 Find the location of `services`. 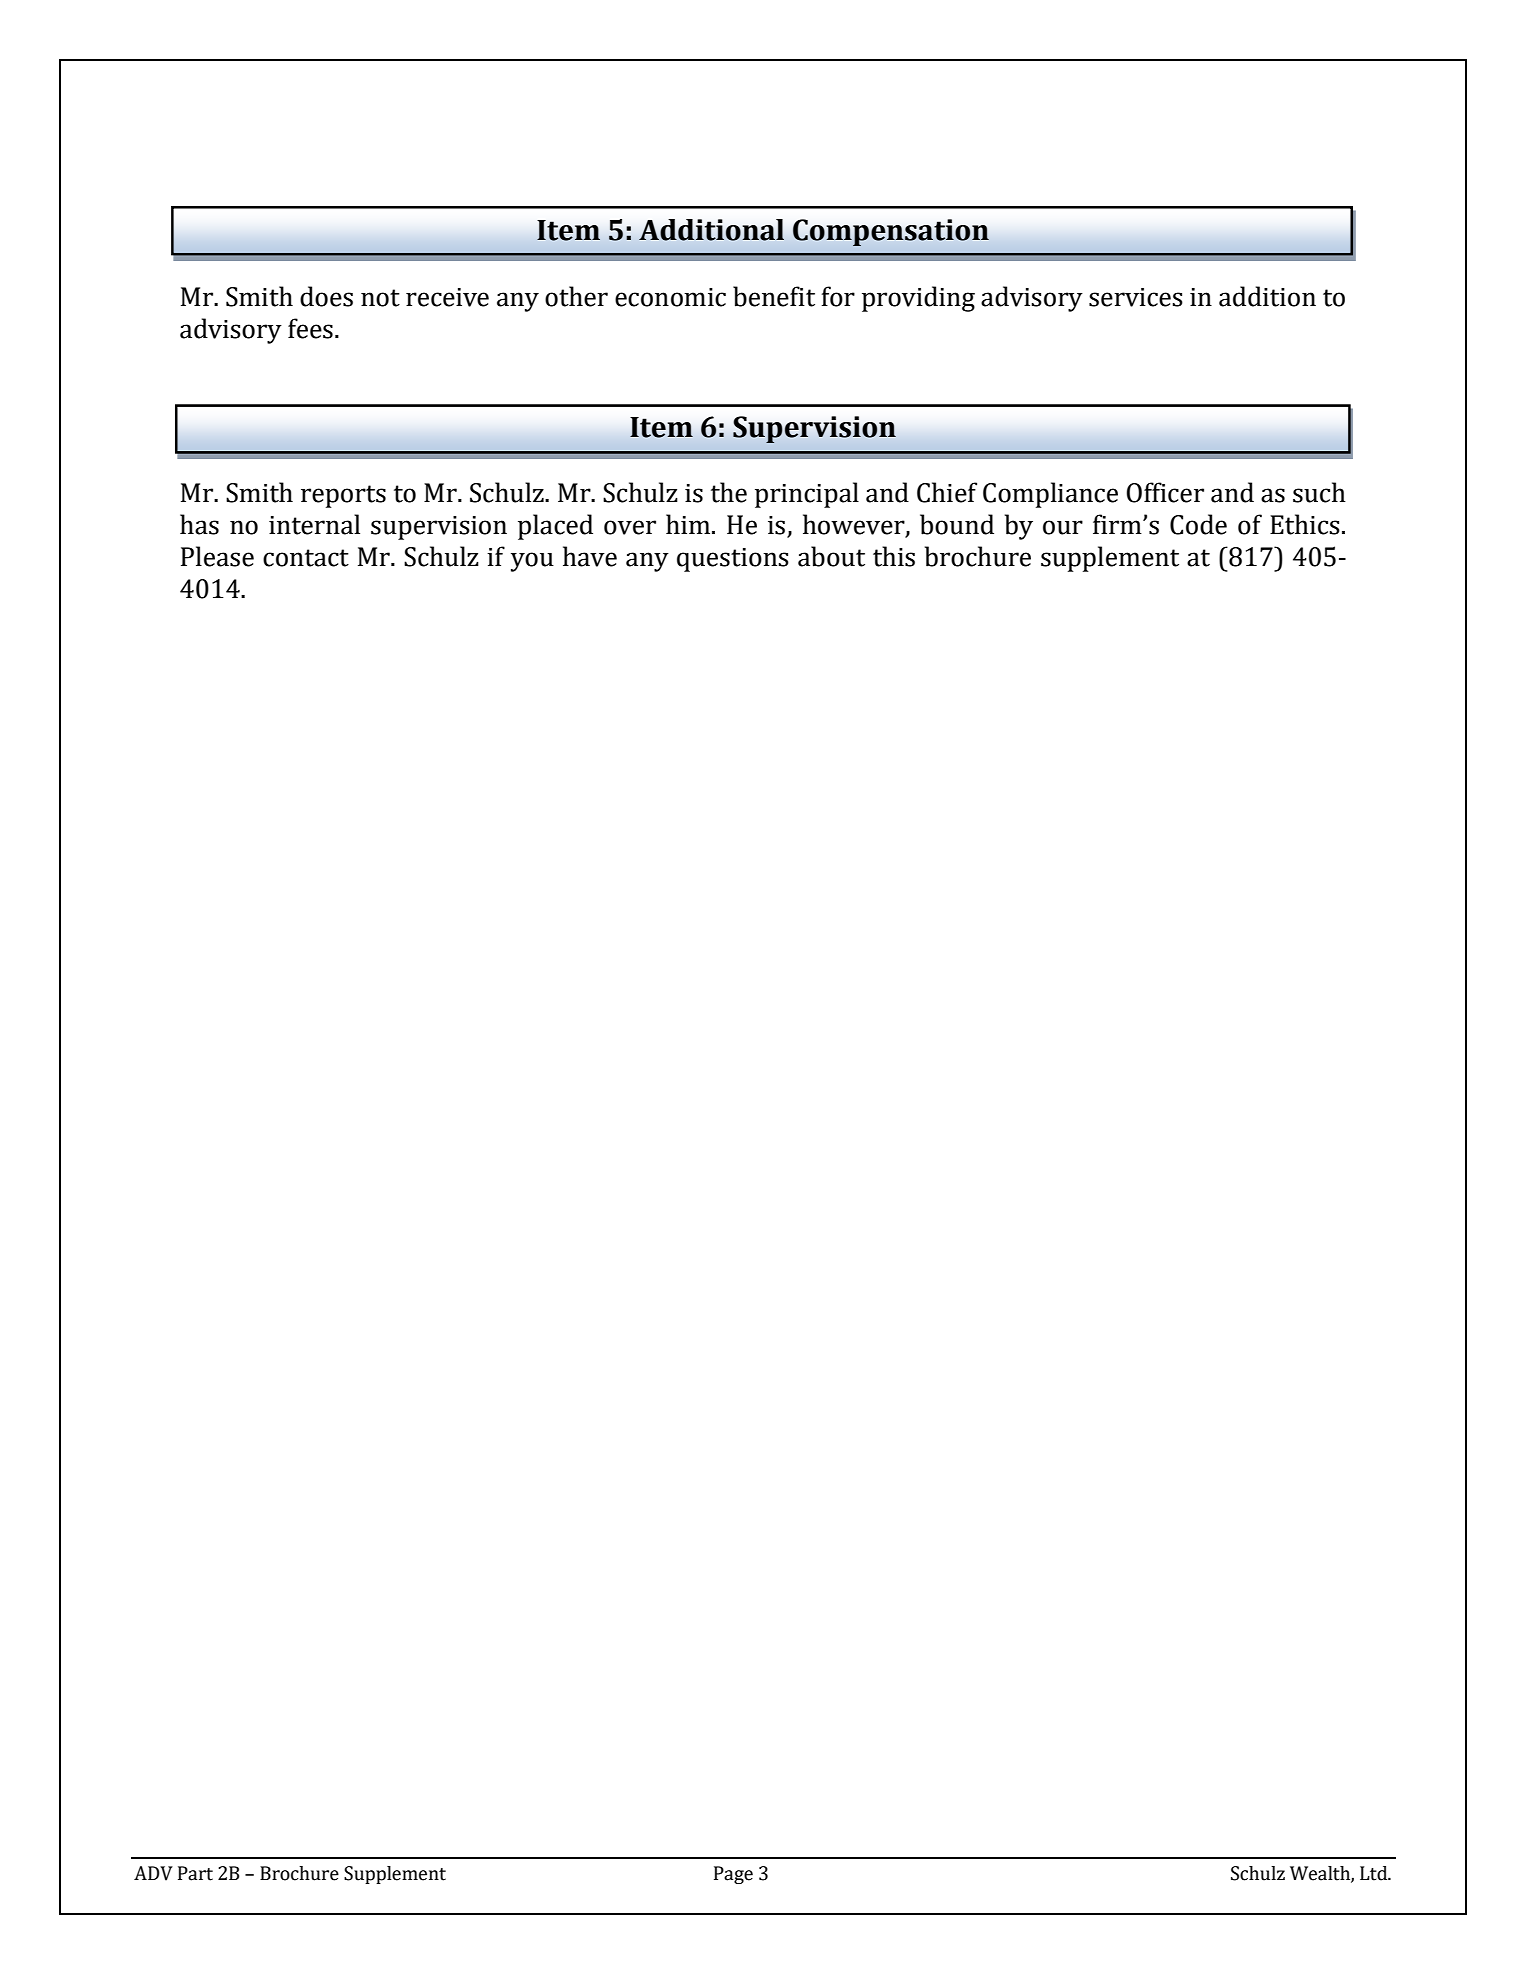

services is located at coordinates (1136, 297).
